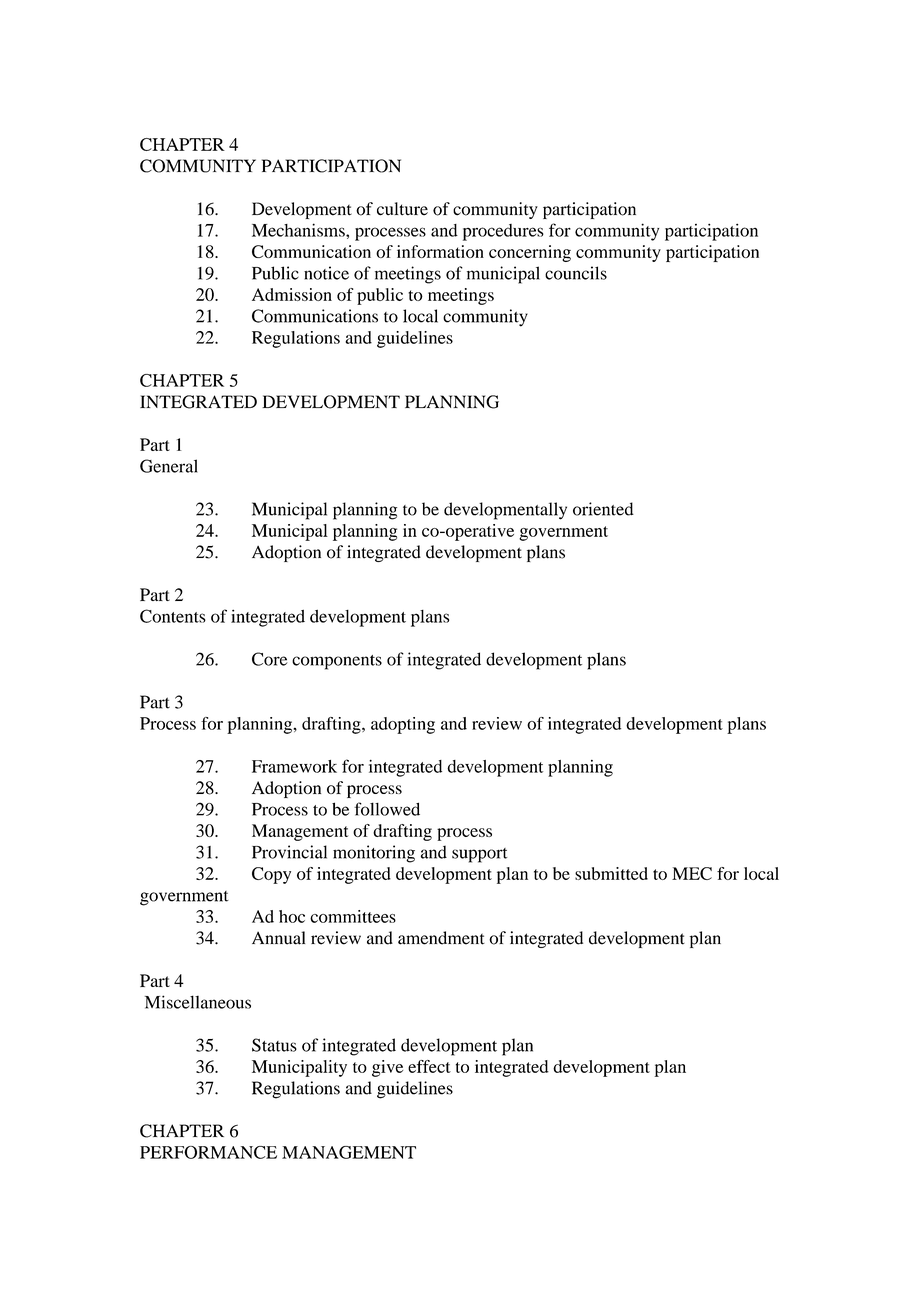 The height and width of the page is (1308, 924). Describe the element at coordinates (530, 253) in the page. I see `concerning` at that location.
